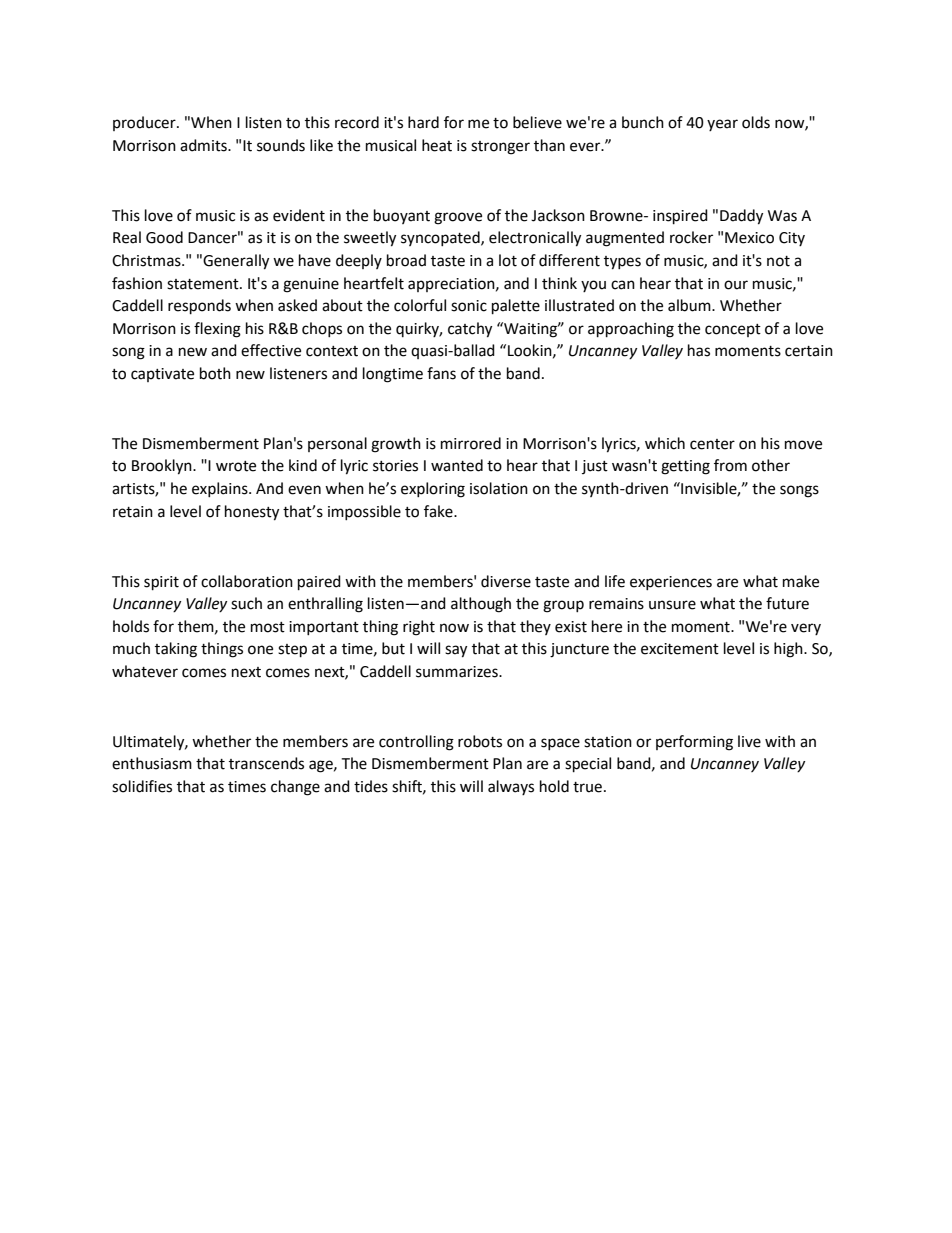 The height and width of the image is (1233, 952). Describe the element at coordinates (204, 145) in the image. I see `admits` at that location.
